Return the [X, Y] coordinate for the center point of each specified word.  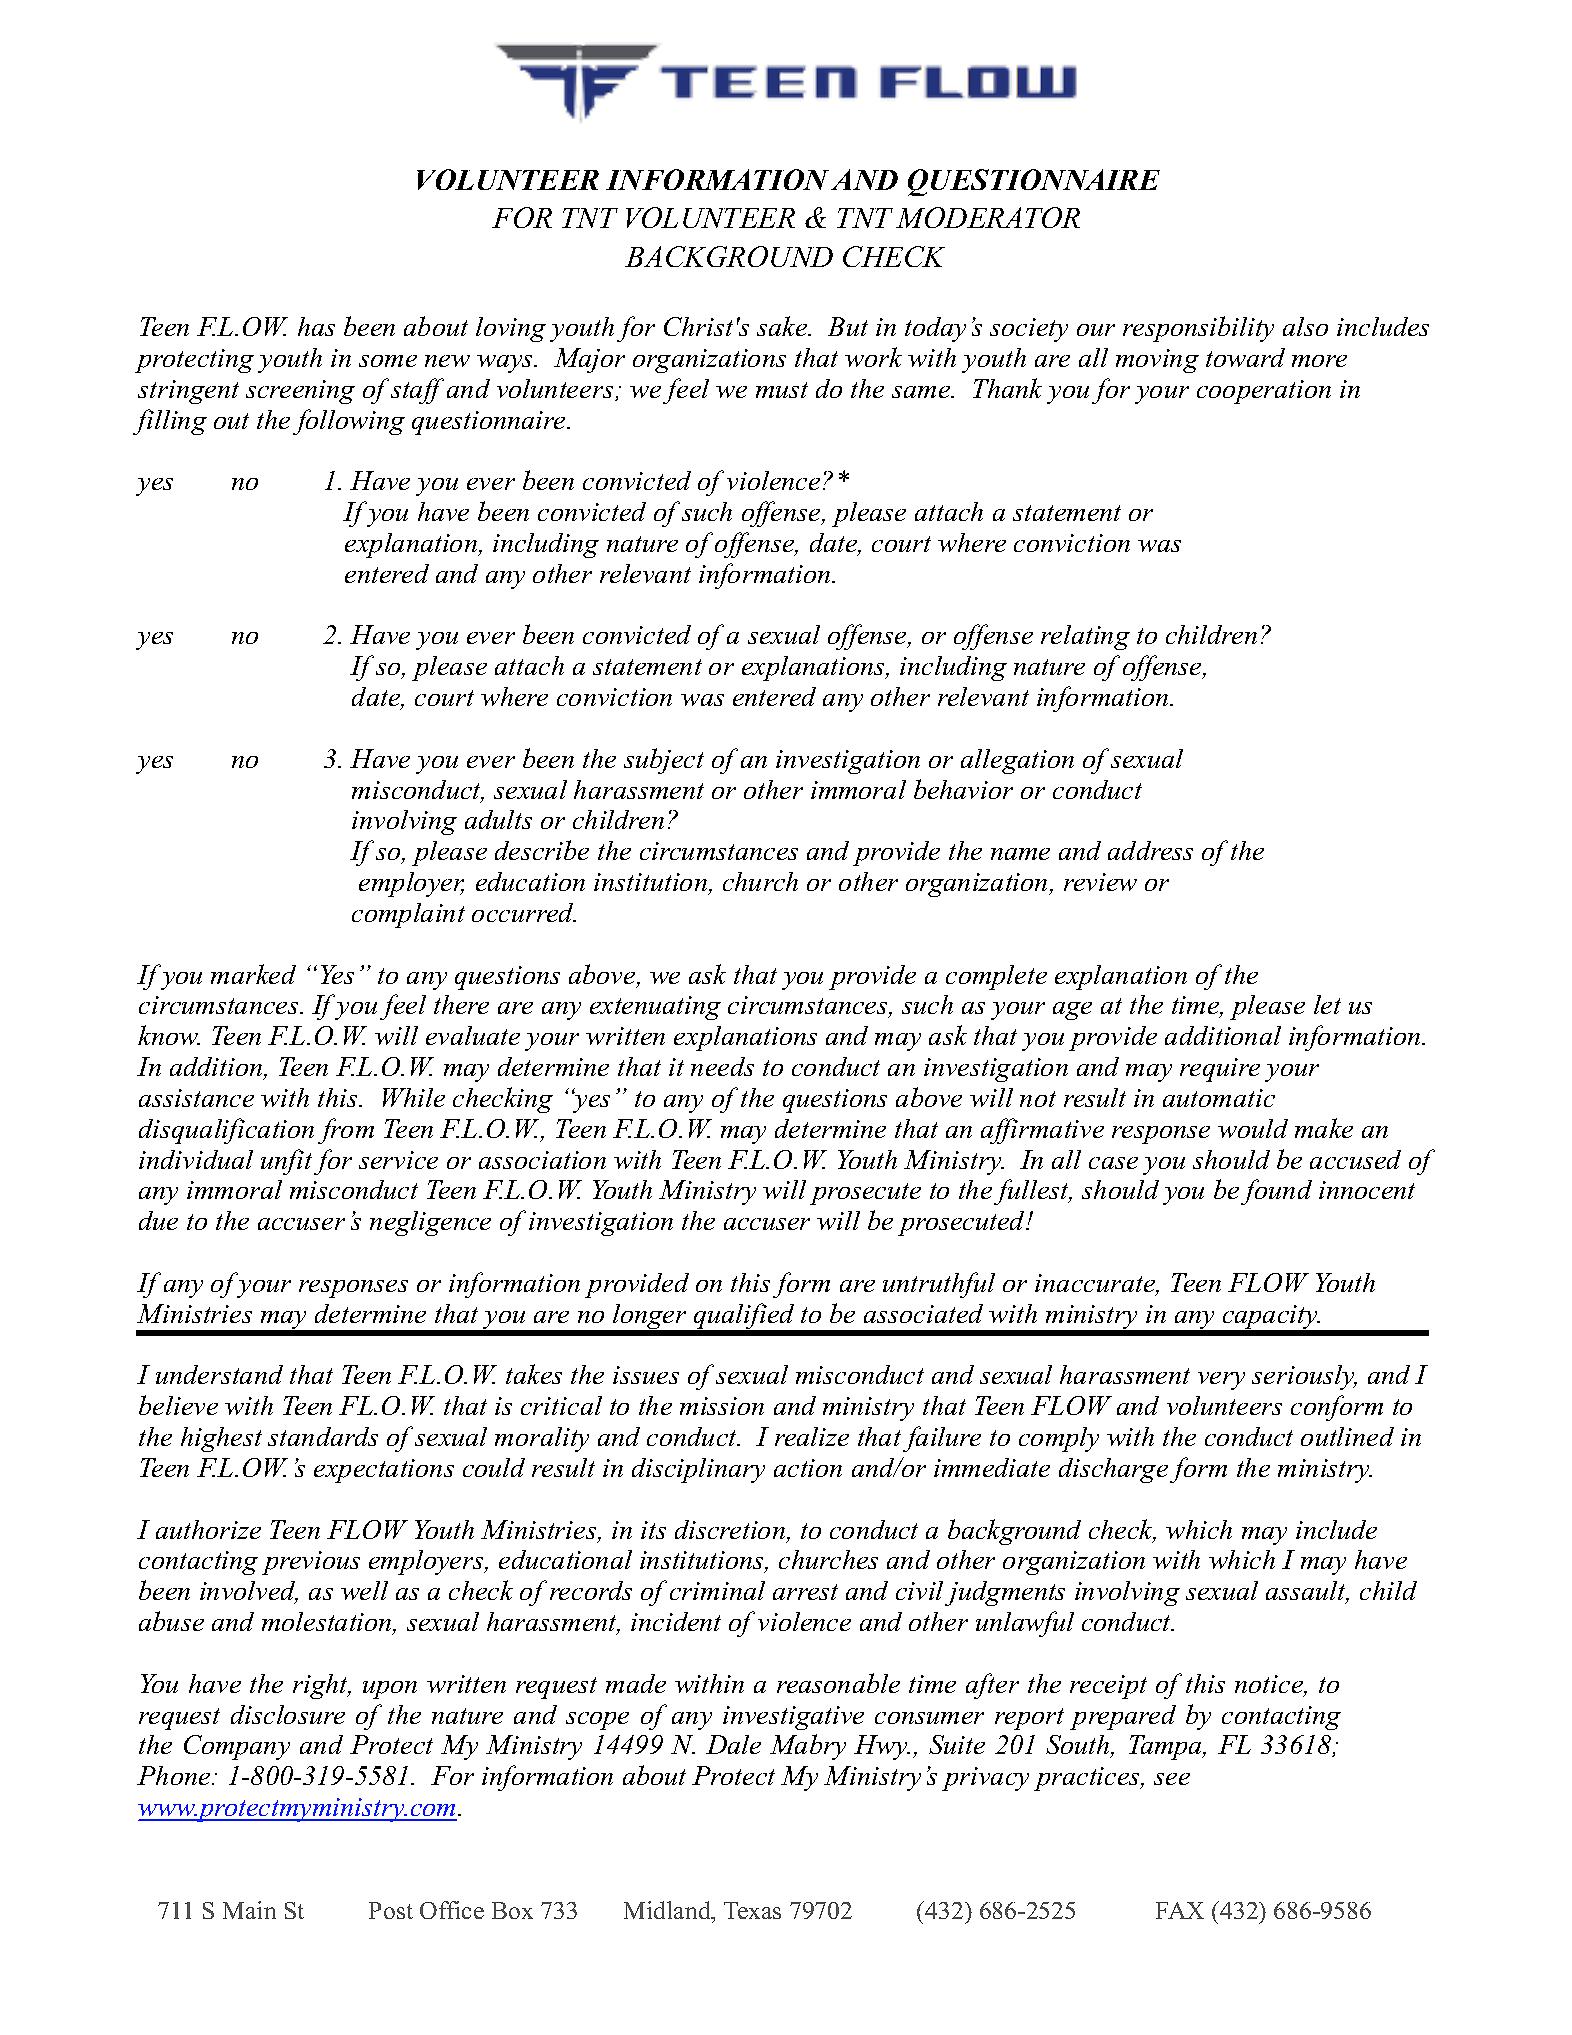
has [316, 326]
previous [311, 1563]
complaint [408, 915]
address [1150, 850]
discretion [731, 1531]
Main [249, 1910]
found [1276, 1192]
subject [664, 761]
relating [1085, 637]
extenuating [655, 1008]
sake [783, 326]
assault [1307, 1592]
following [349, 422]
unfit [286, 1162]
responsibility [1198, 329]
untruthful [939, 1285]
